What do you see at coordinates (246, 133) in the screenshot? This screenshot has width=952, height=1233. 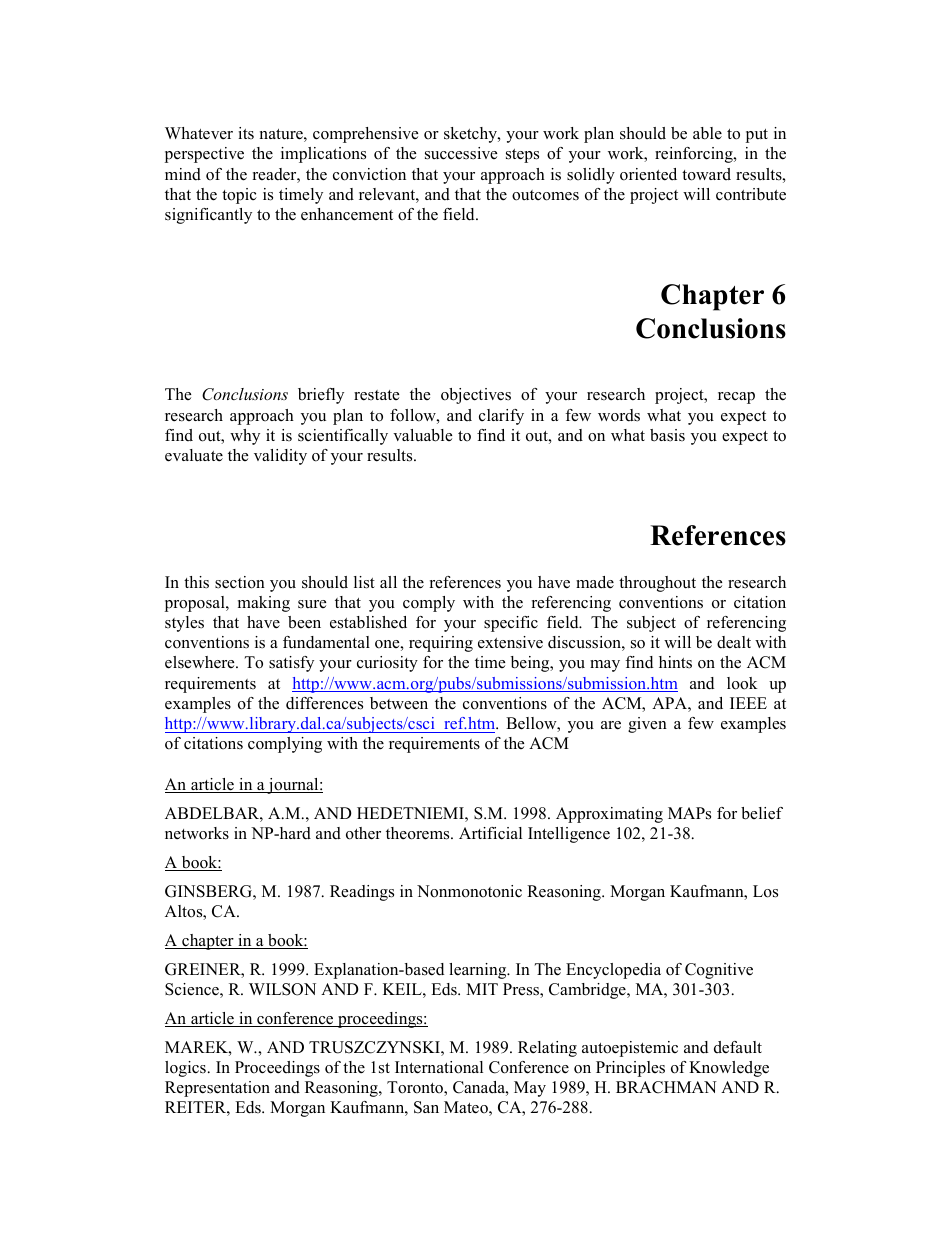 I see `its` at bounding box center [246, 133].
